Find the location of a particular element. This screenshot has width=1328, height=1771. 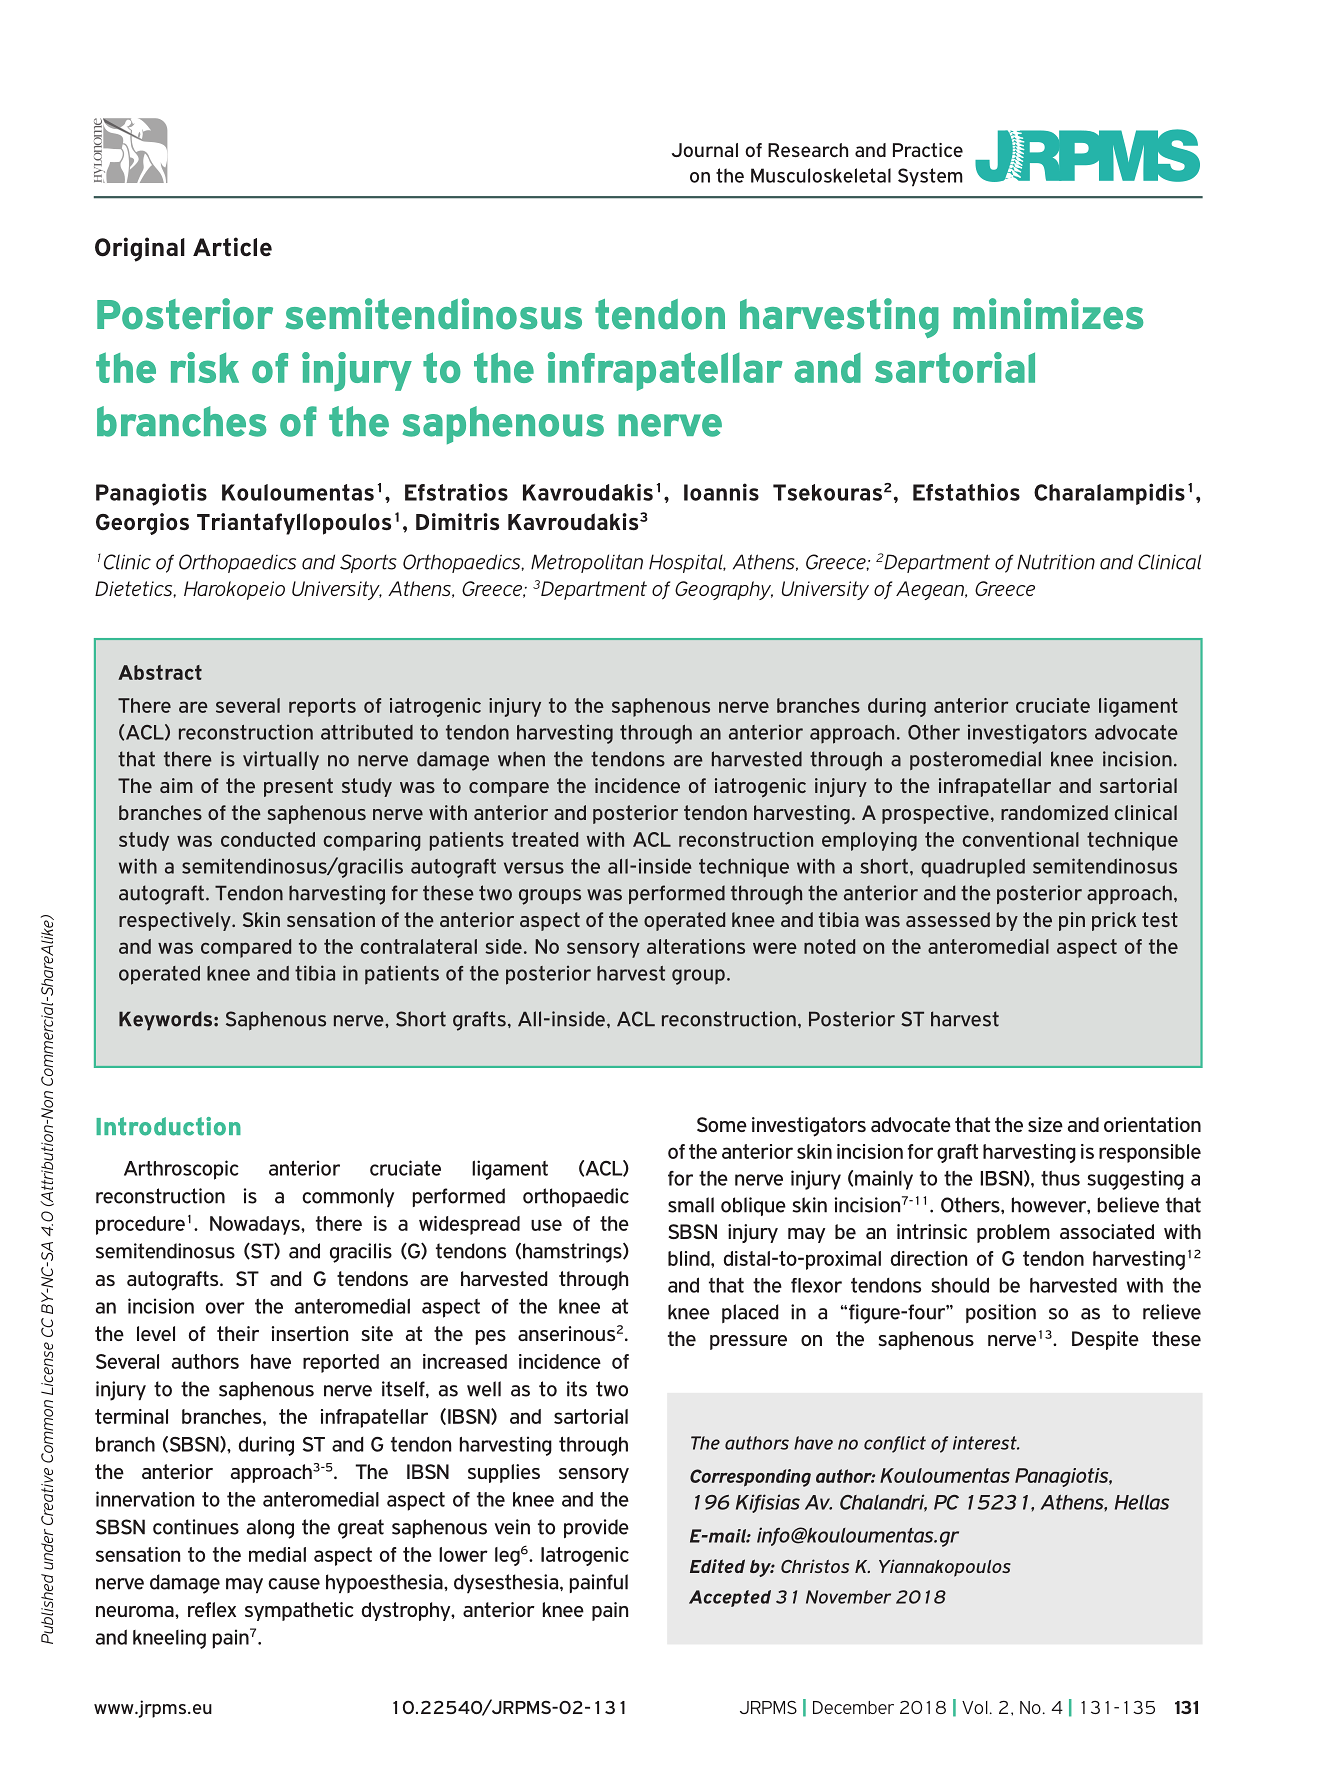

respectively is located at coordinates (176, 921).
